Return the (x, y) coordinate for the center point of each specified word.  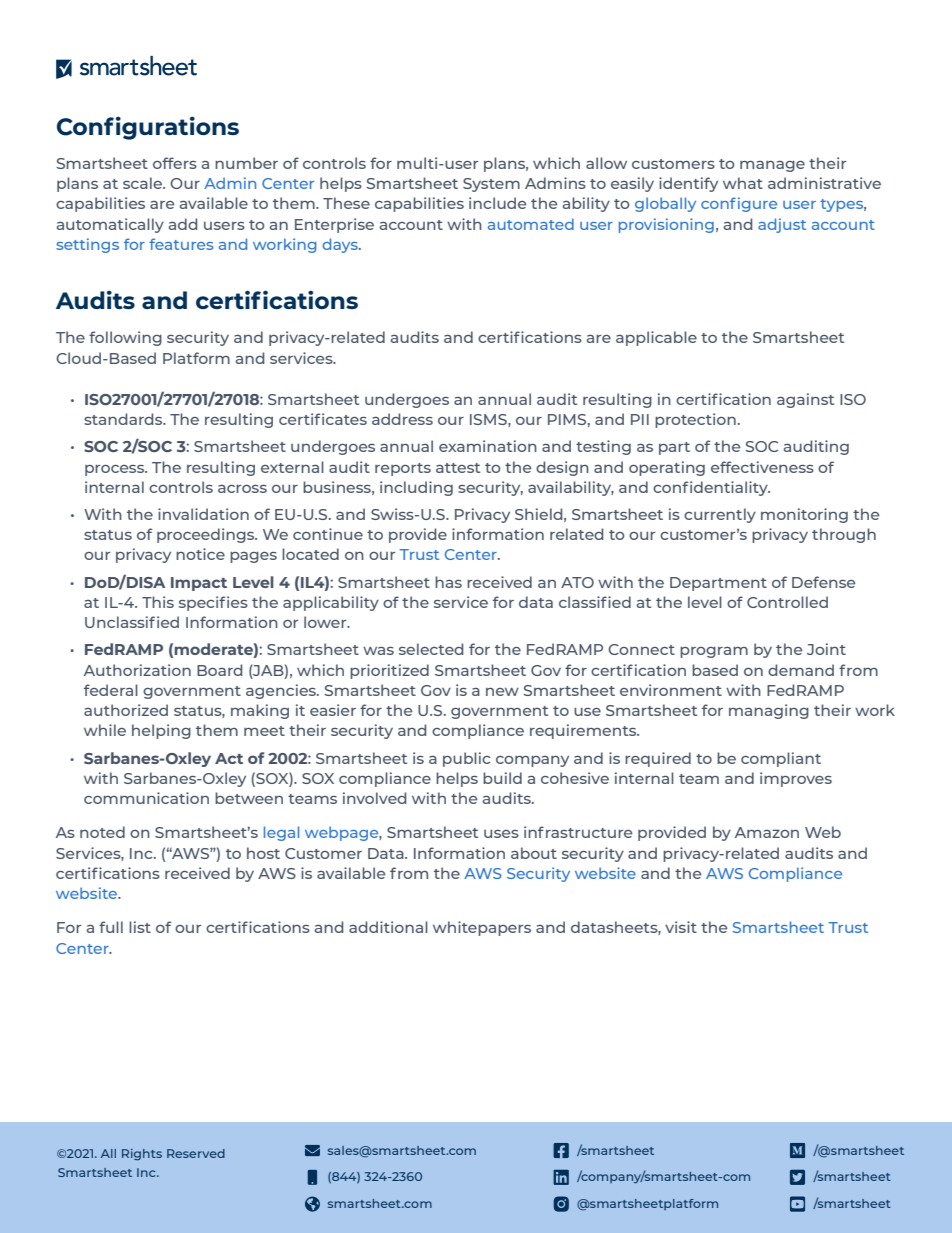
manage (772, 166)
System (491, 185)
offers (175, 163)
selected (431, 649)
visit (681, 927)
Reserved (196, 1153)
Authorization (137, 670)
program (714, 652)
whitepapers (482, 928)
